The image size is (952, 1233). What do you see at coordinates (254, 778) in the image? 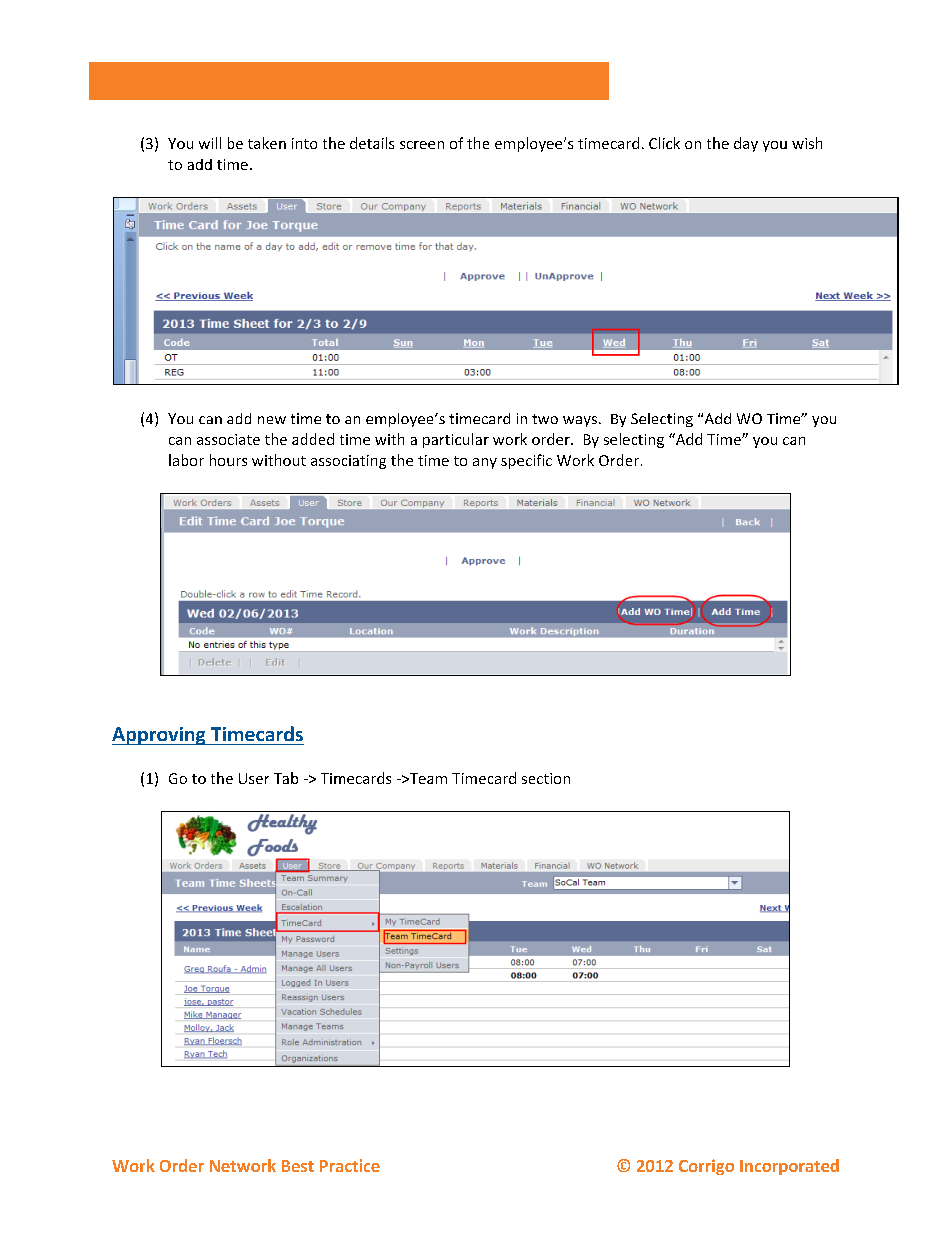
I see `User` at bounding box center [254, 778].
